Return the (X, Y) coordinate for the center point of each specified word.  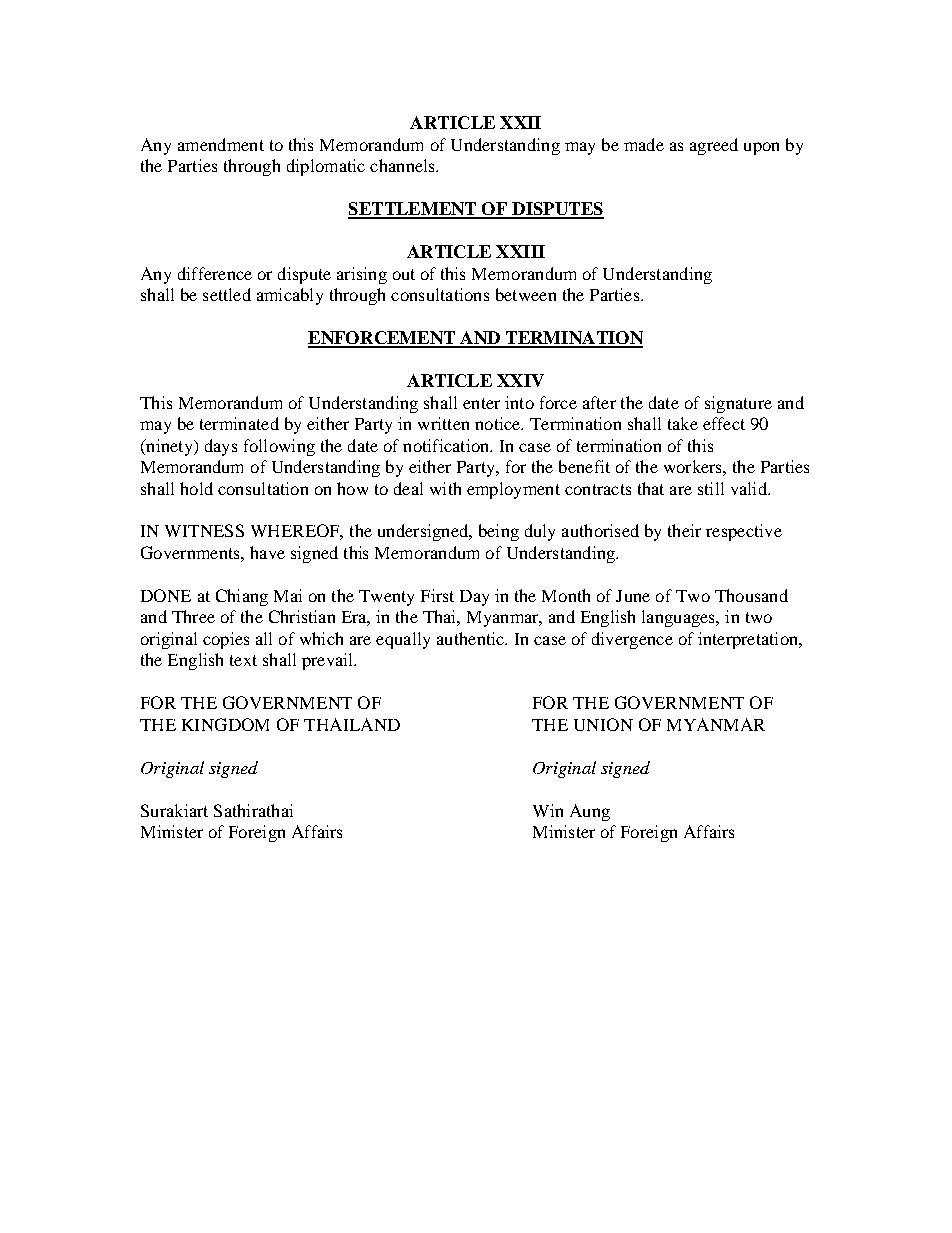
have (267, 552)
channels (403, 165)
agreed (714, 146)
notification (447, 445)
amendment (221, 144)
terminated (239, 423)
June (633, 596)
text (243, 660)
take (683, 423)
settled (227, 294)
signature (738, 404)
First (437, 595)
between (526, 294)
